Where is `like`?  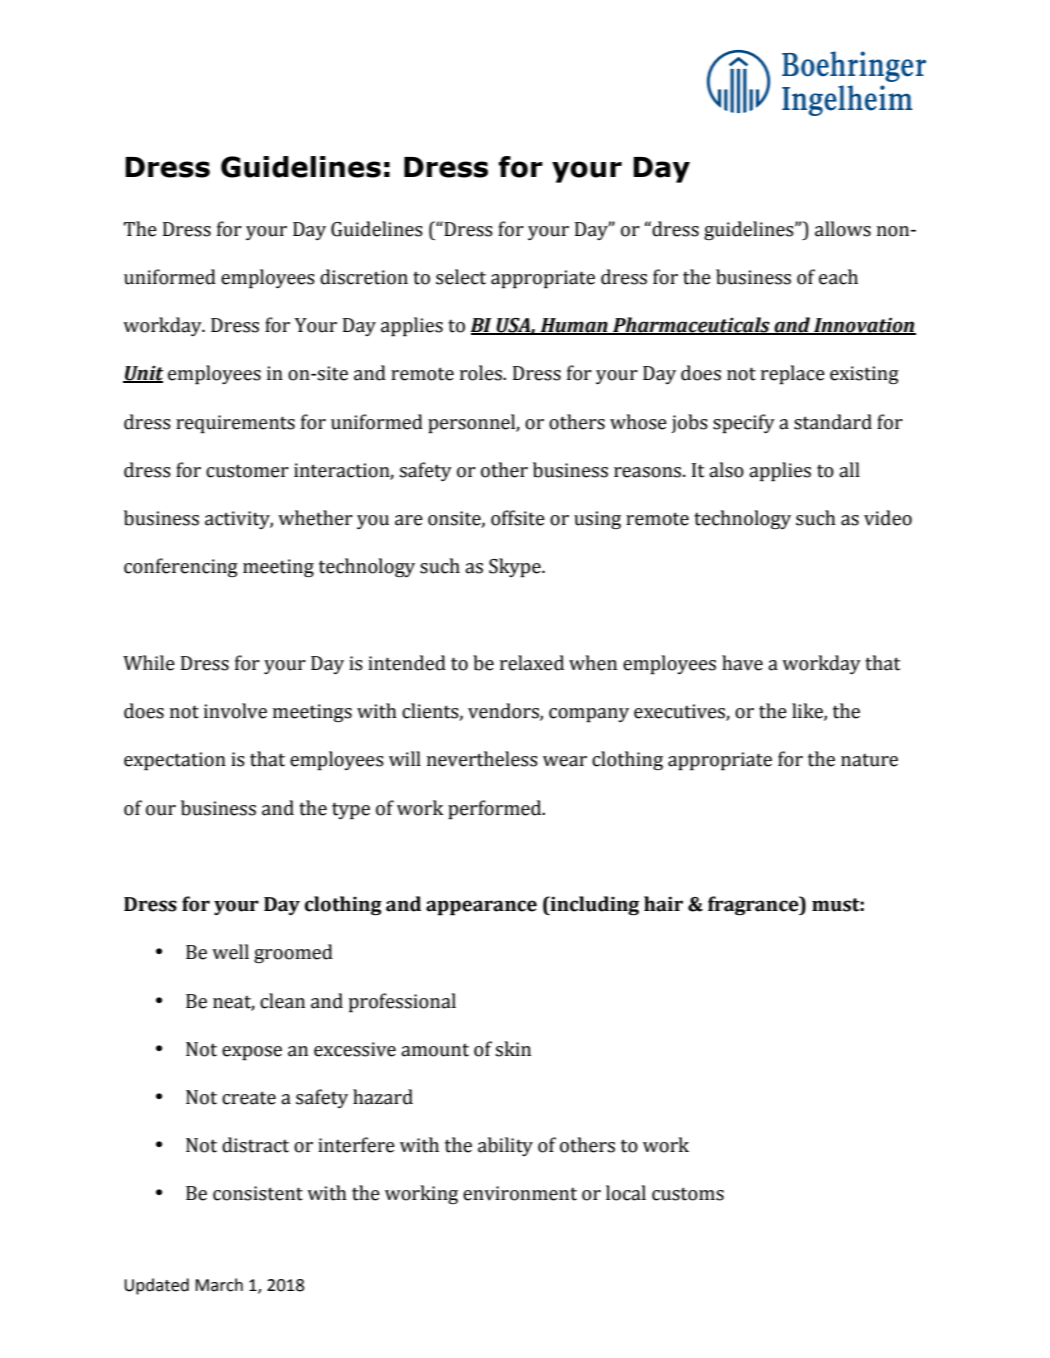 like is located at coordinates (808, 712).
